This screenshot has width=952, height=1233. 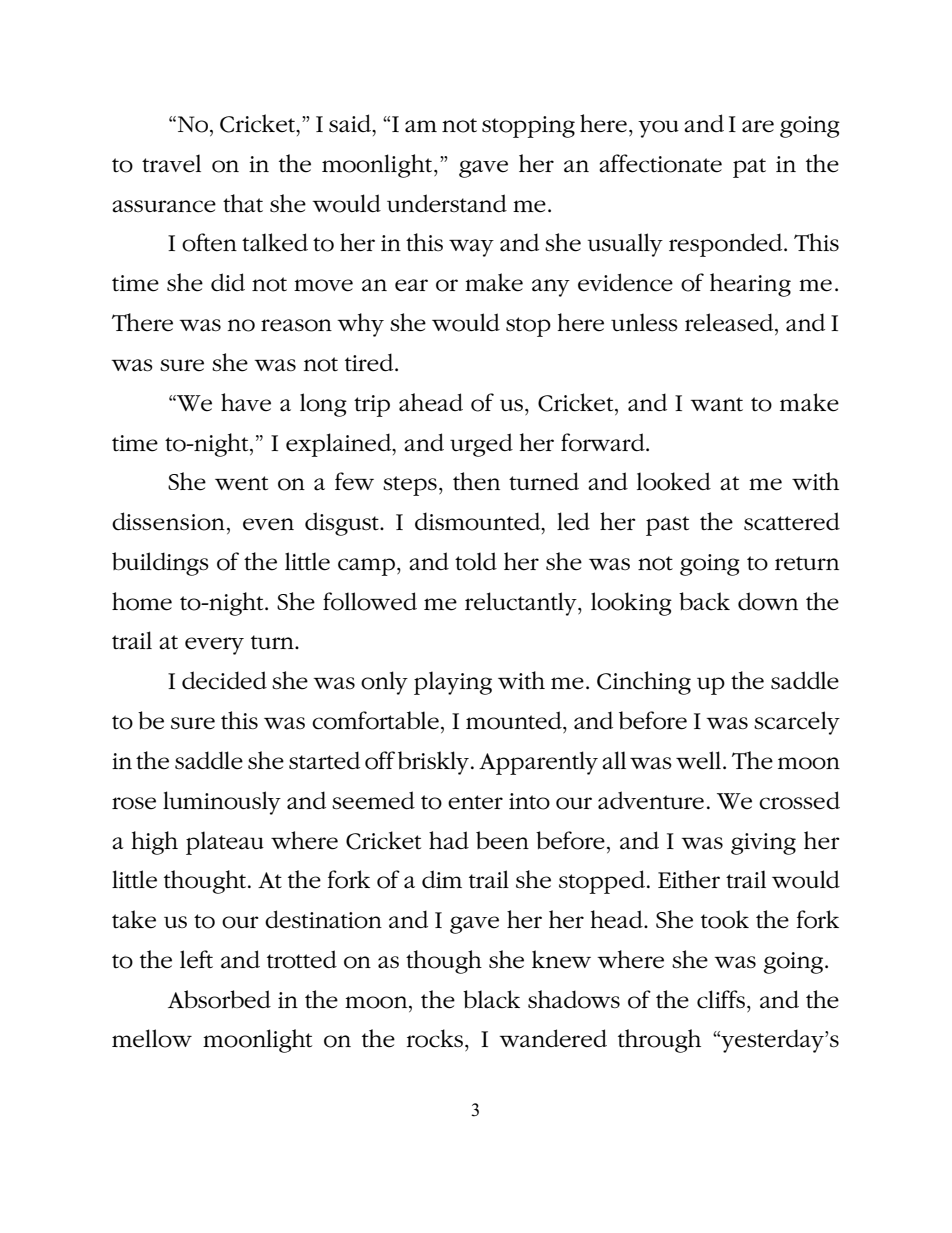 What do you see at coordinates (224, 680) in the screenshot?
I see `decided` at bounding box center [224, 680].
